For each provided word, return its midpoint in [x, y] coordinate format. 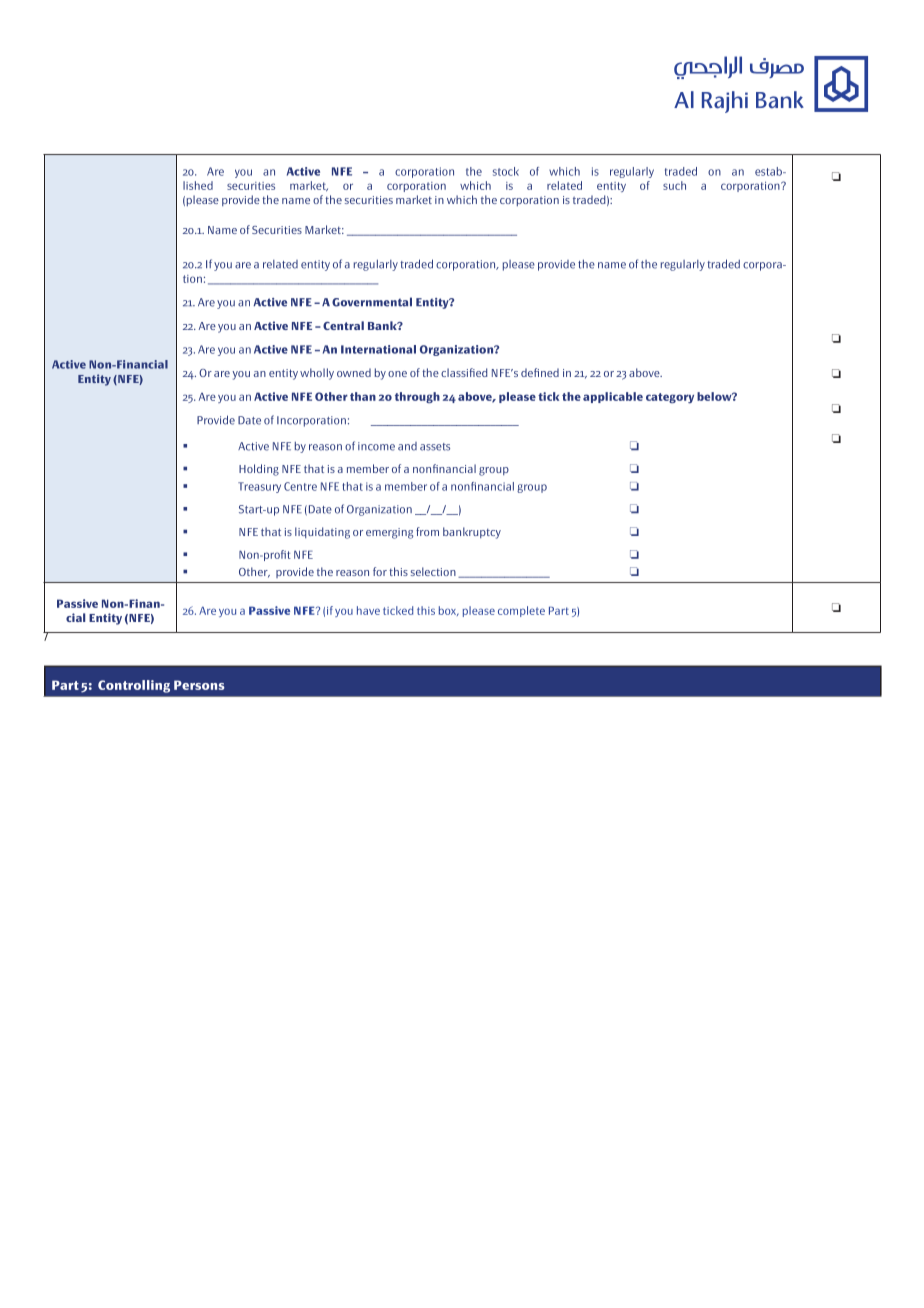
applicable [613, 397]
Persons [199, 685]
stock [506, 171]
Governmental [372, 302]
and [407, 446]
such [674, 185]
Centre [300, 486]
